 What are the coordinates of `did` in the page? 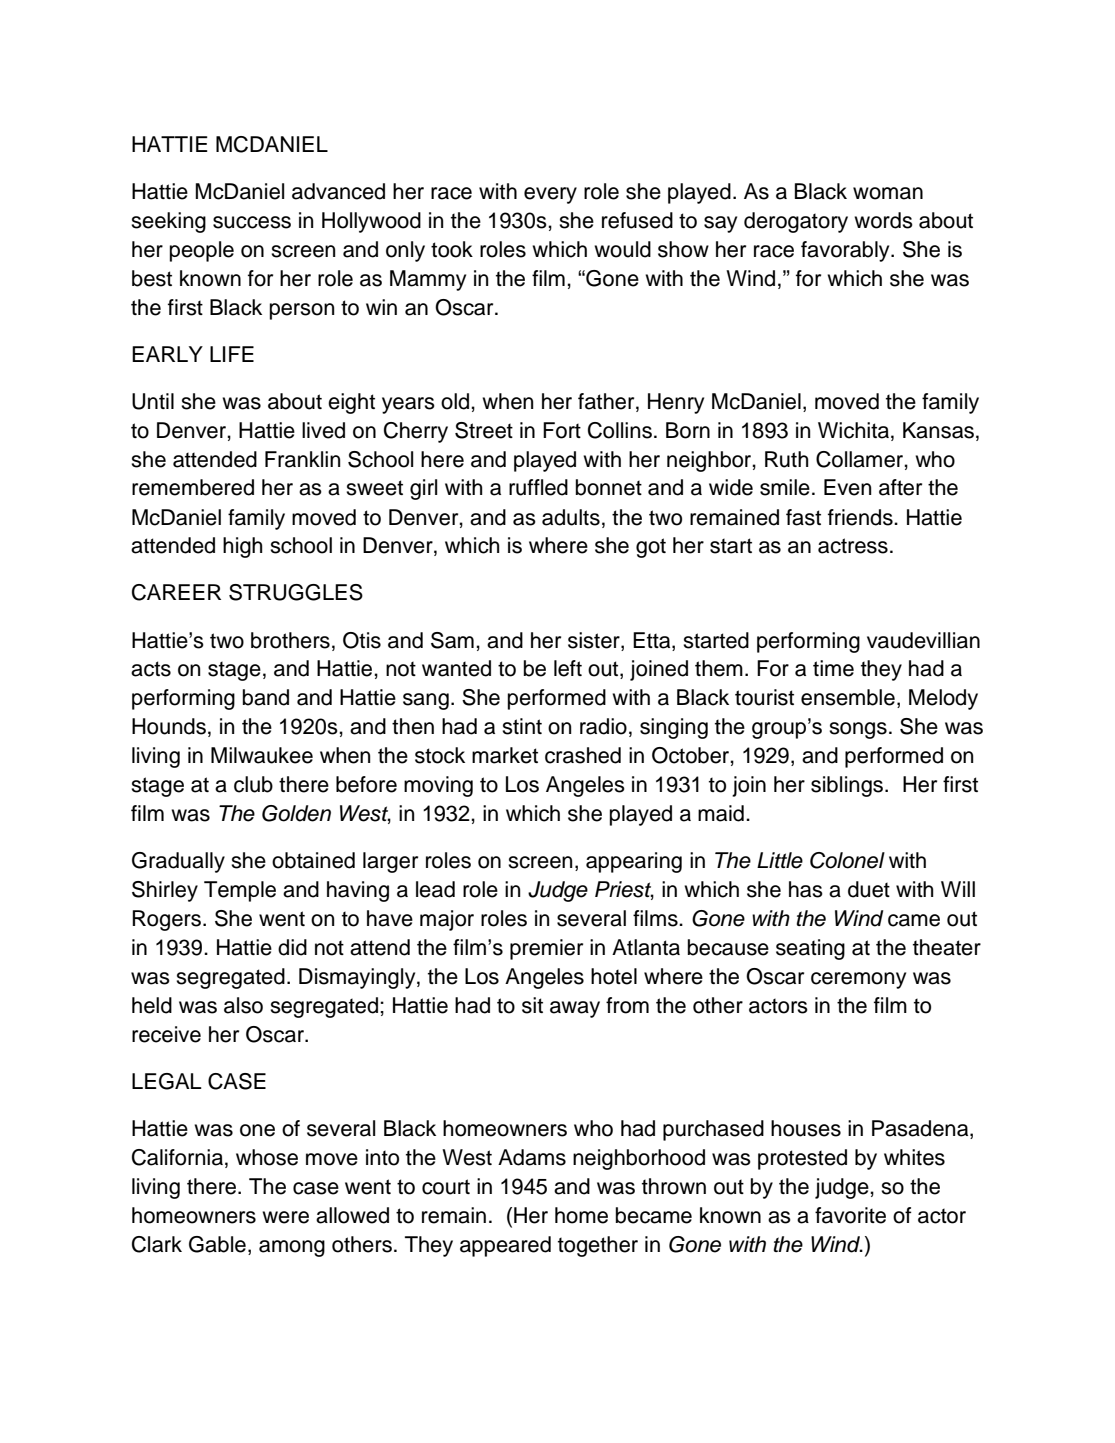 It's located at (292, 947).
